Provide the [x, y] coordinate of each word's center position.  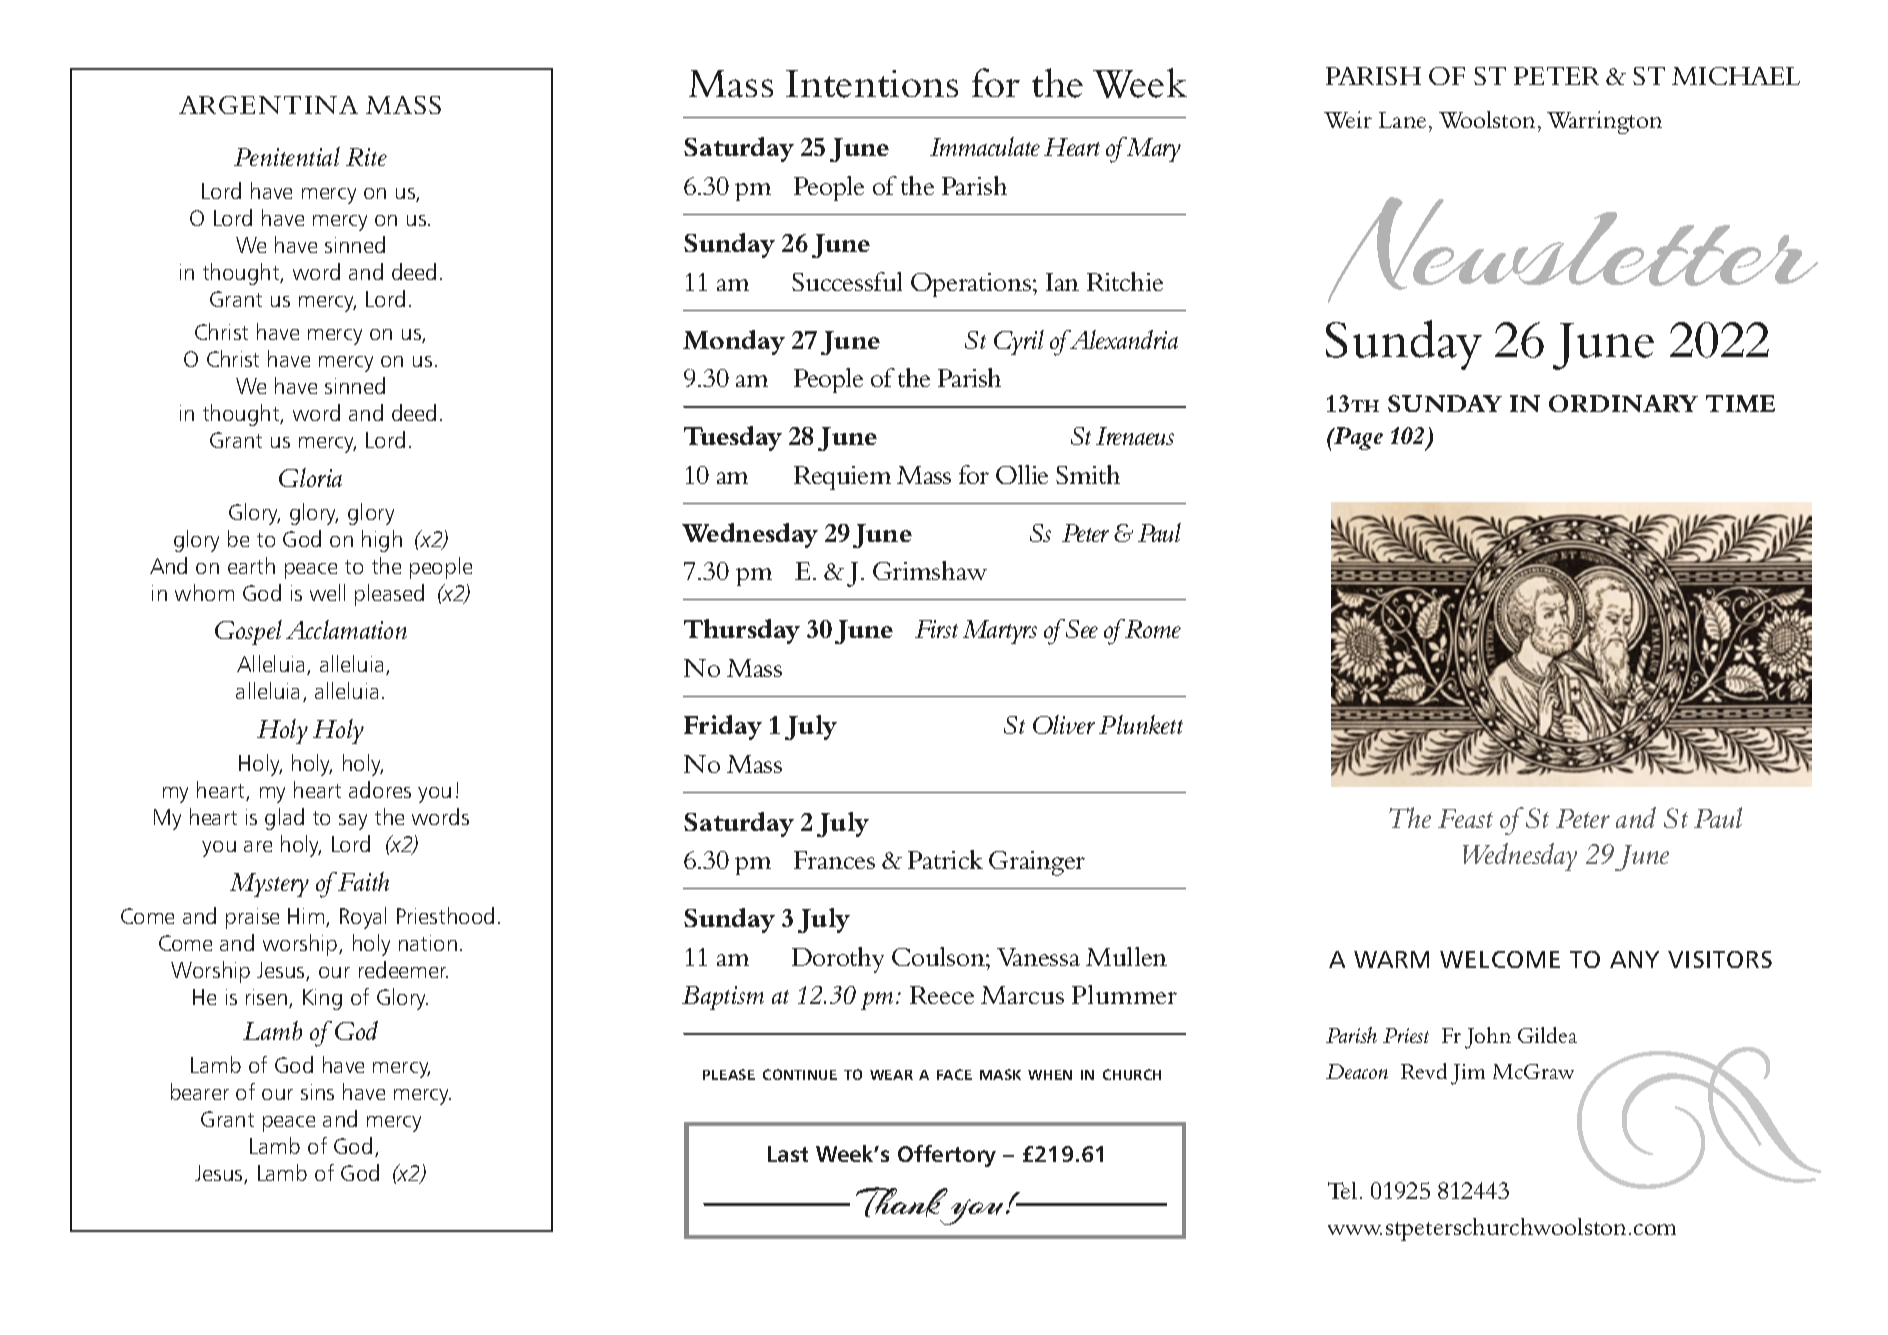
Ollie [1022, 474]
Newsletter [1573, 250]
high [382, 541]
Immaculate [985, 146]
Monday [734, 342]
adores [380, 789]
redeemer [403, 969]
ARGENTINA [268, 105]
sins [317, 1092]
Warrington [1604, 122]
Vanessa [1038, 957]
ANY [1634, 959]
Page [1357, 438]
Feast [1465, 818]
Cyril [1019, 342]
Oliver [1064, 724]
